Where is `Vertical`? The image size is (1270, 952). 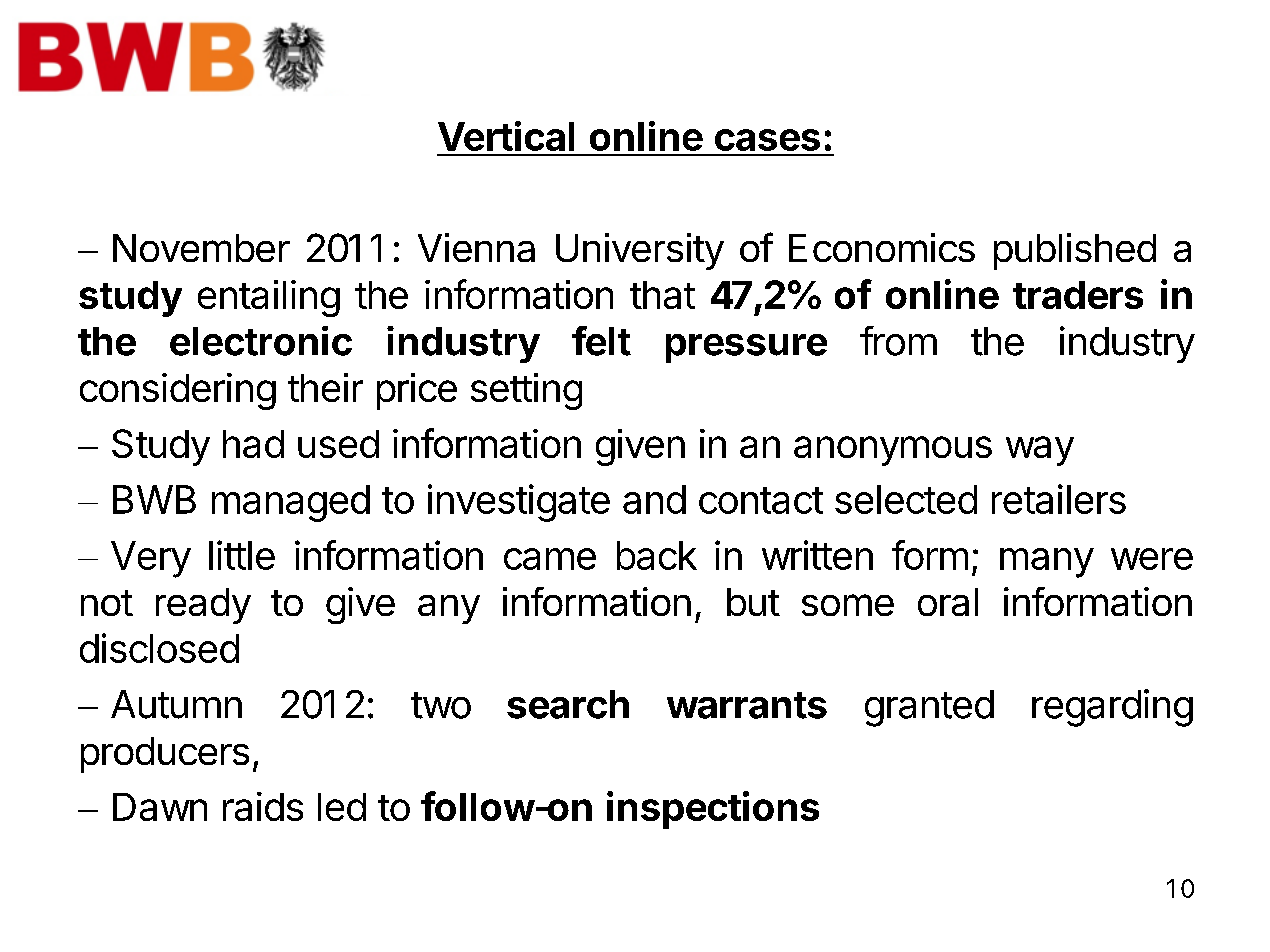
Vertical is located at coordinates (506, 136).
